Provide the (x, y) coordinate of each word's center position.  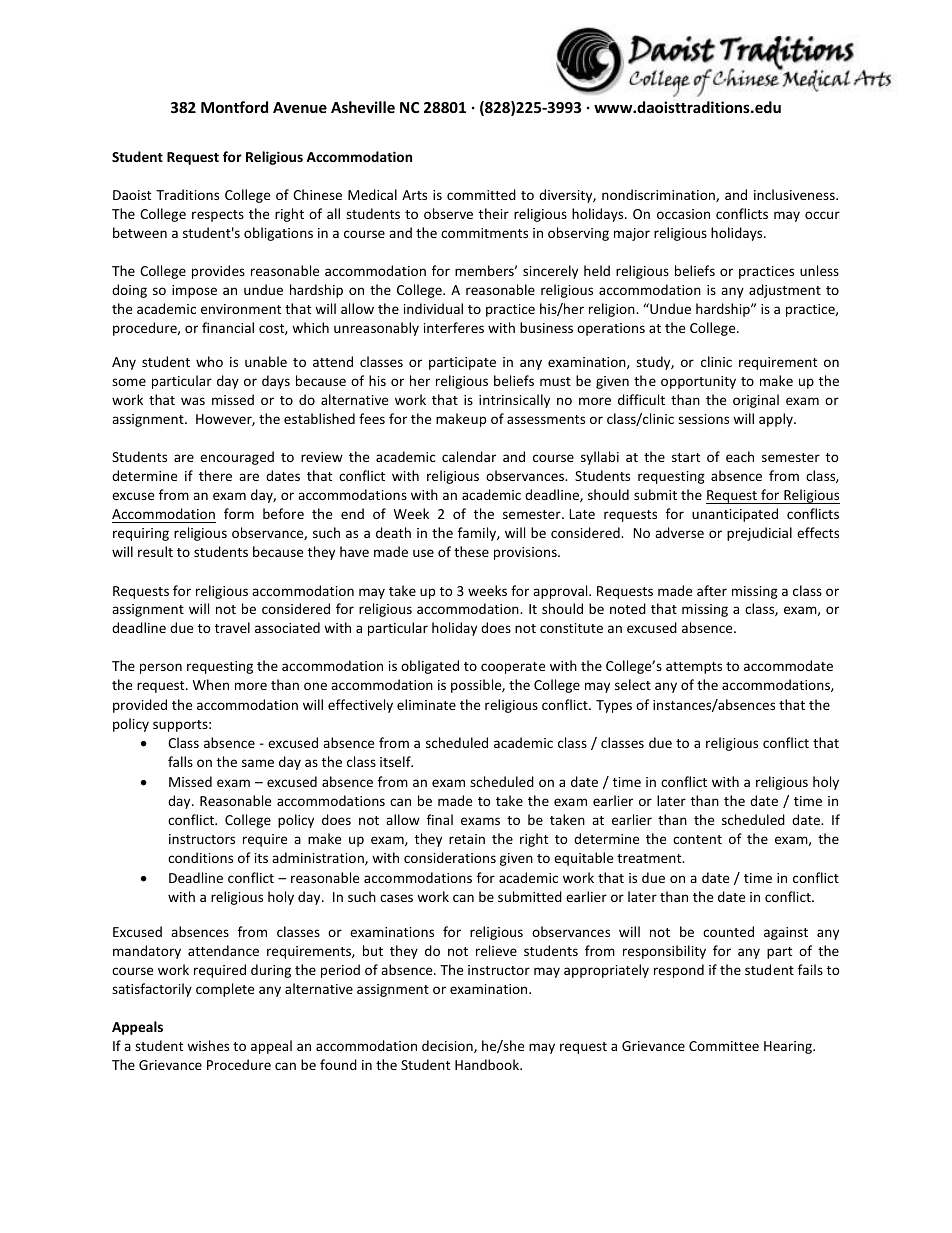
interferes (454, 327)
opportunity (698, 382)
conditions (200, 857)
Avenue (300, 107)
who (209, 361)
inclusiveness (795, 194)
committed (481, 194)
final (440, 819)
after (712, 590)
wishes (208, 1045)
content (697, 839)
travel (232, 627)
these (471, 551)
